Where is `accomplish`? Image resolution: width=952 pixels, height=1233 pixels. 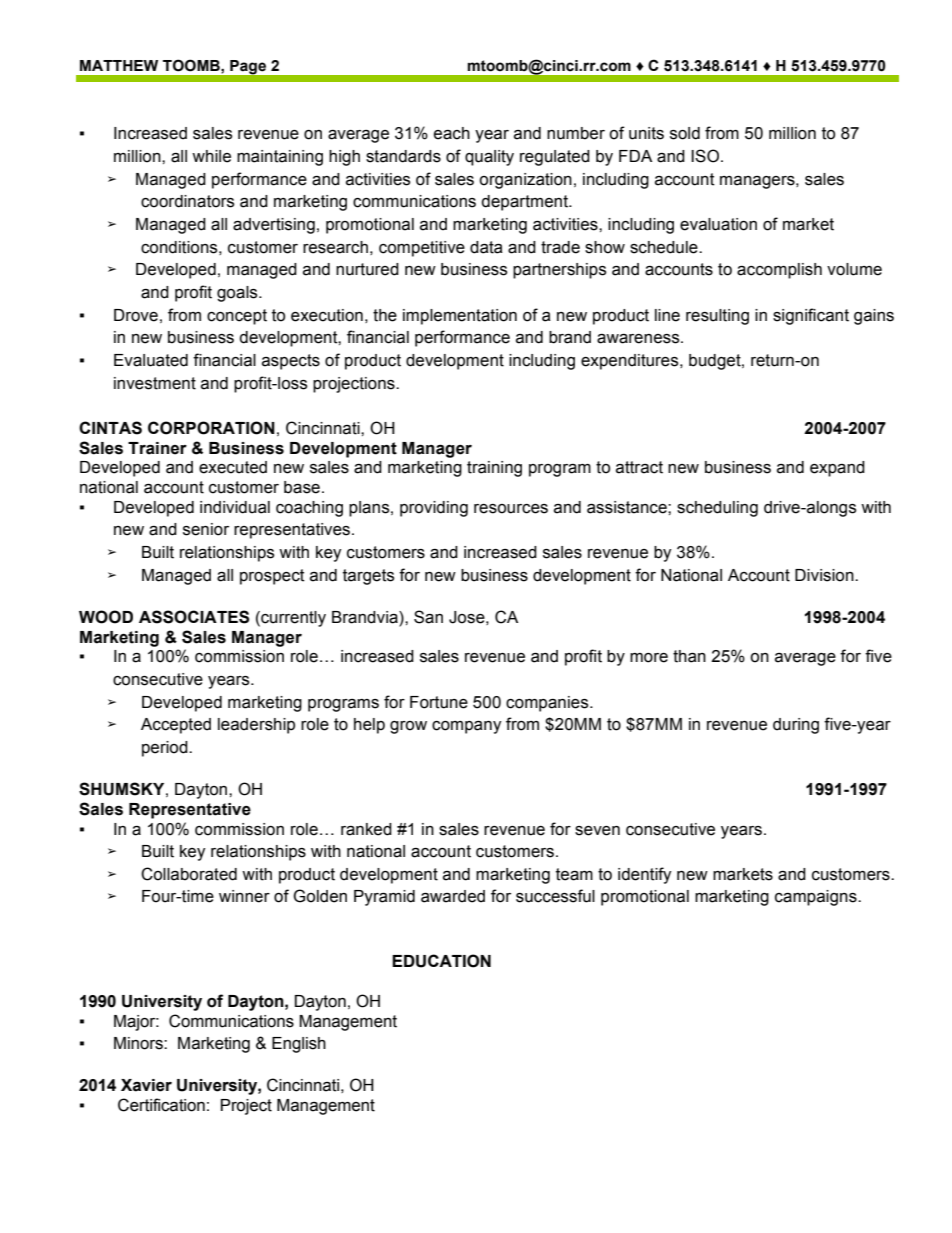
accomplish is located at coordinates (779, 271).
